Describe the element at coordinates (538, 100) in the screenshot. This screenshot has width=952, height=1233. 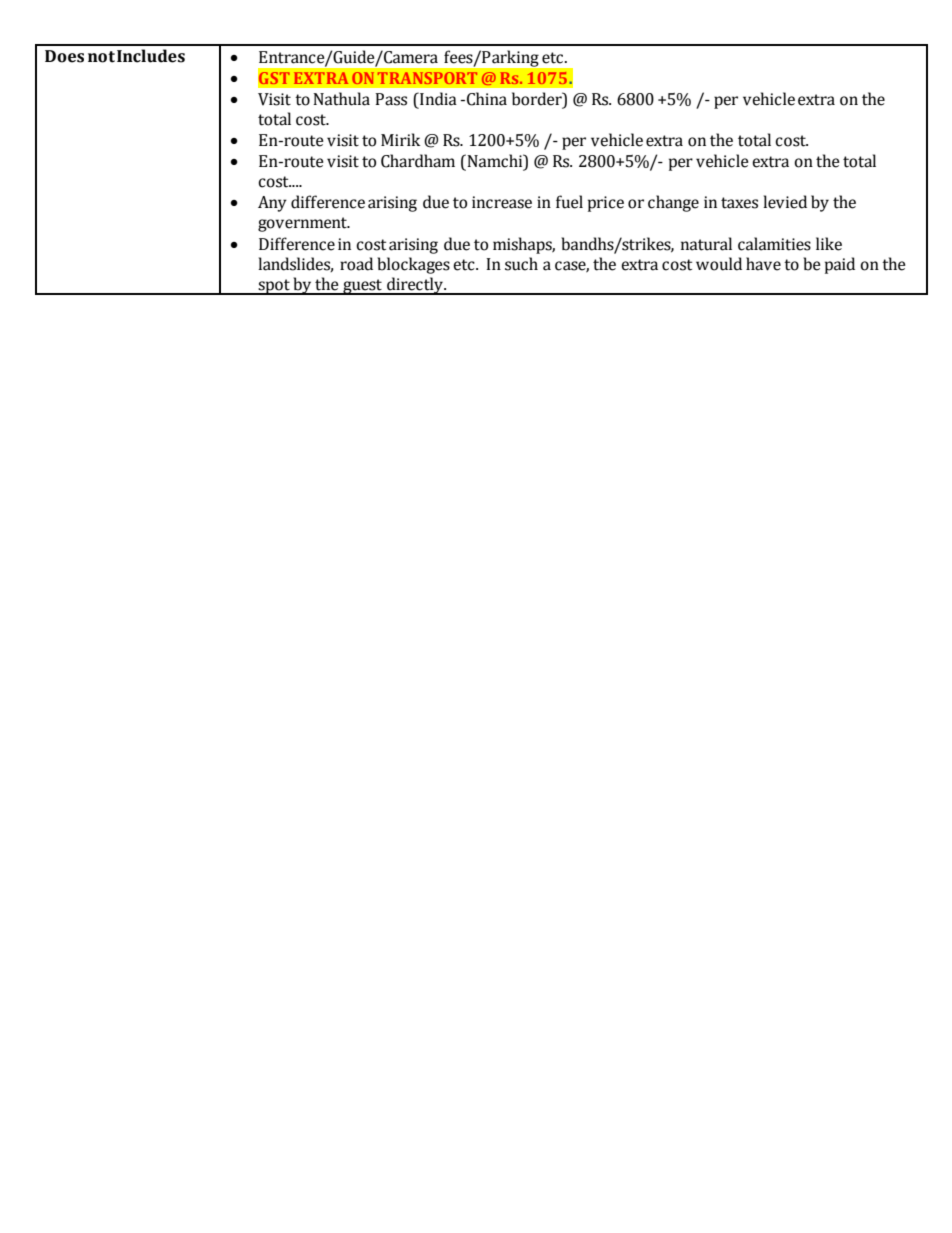
I see `border` at that location.
